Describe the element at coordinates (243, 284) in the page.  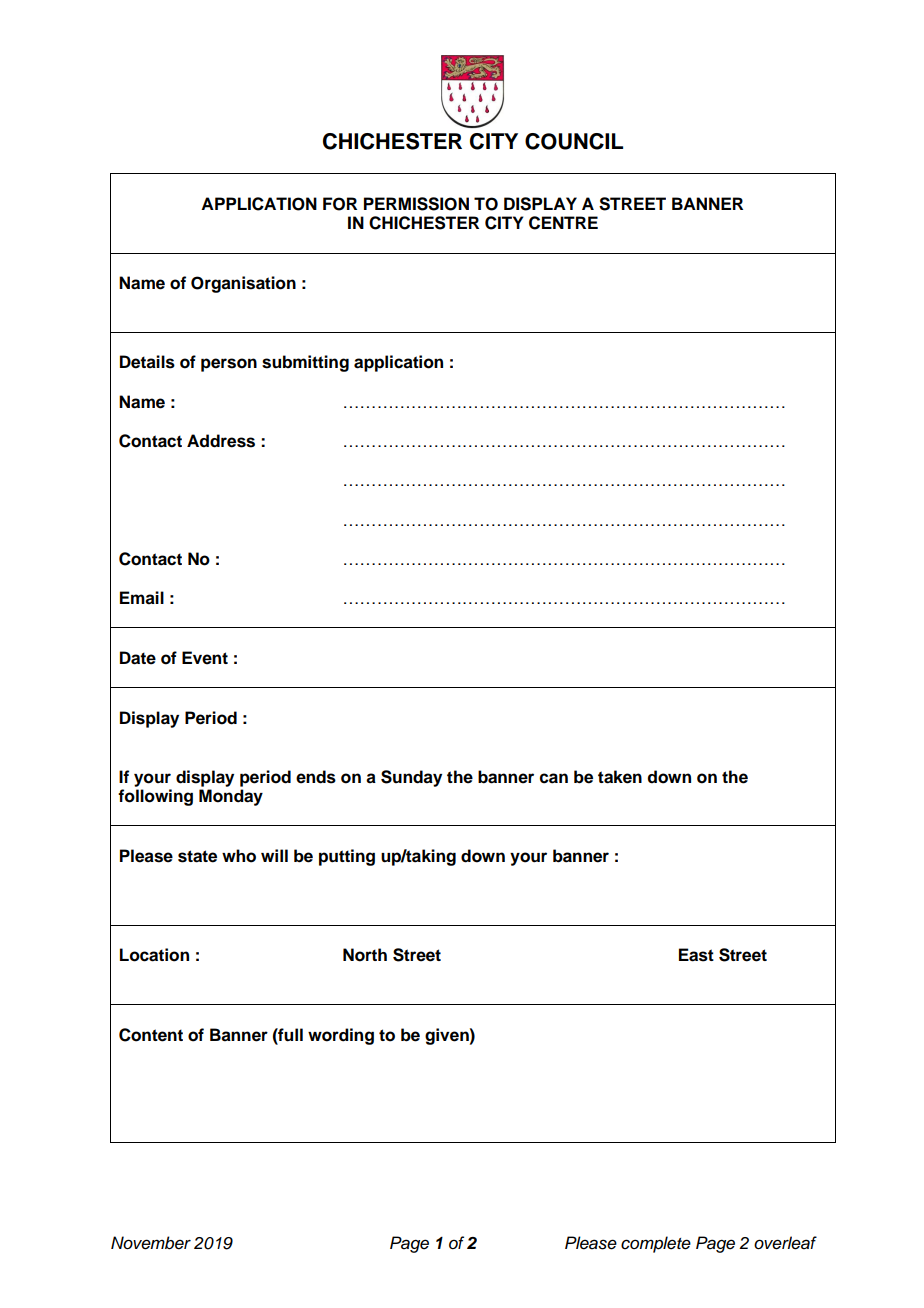
I see `Organisation` at that location.
